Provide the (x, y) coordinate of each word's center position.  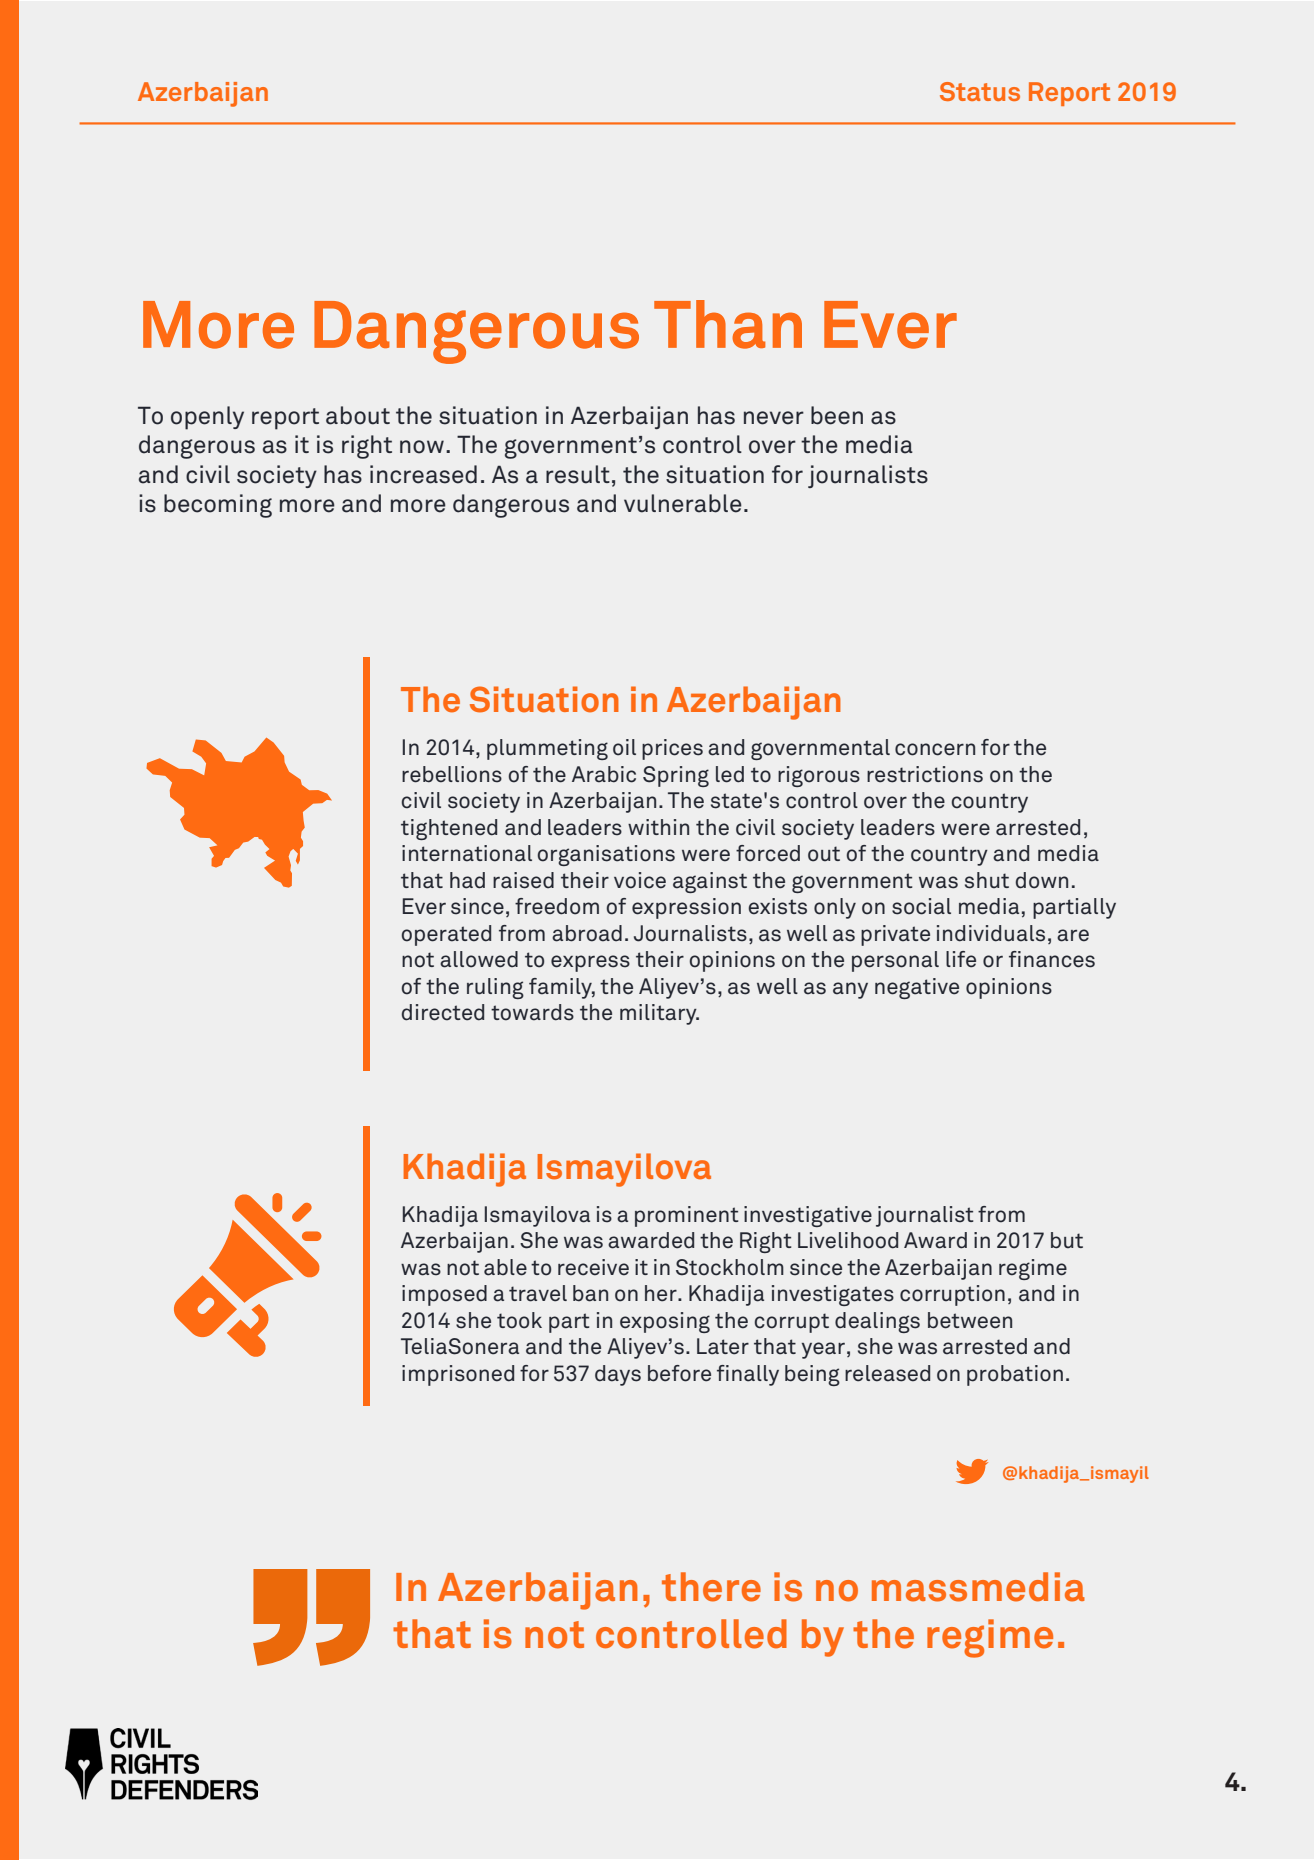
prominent (687, 1216)
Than (728, 324)
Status (980, 91)
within (658, 827)
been (837, 415)
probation (1015, 1375)
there (711, 1587)
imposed (444, 1295)
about (358, 415)
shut (987, 880)
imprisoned (458, 1375)
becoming (218, 506)
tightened (449, 829)
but (1067, 1240)
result (578, 474)
